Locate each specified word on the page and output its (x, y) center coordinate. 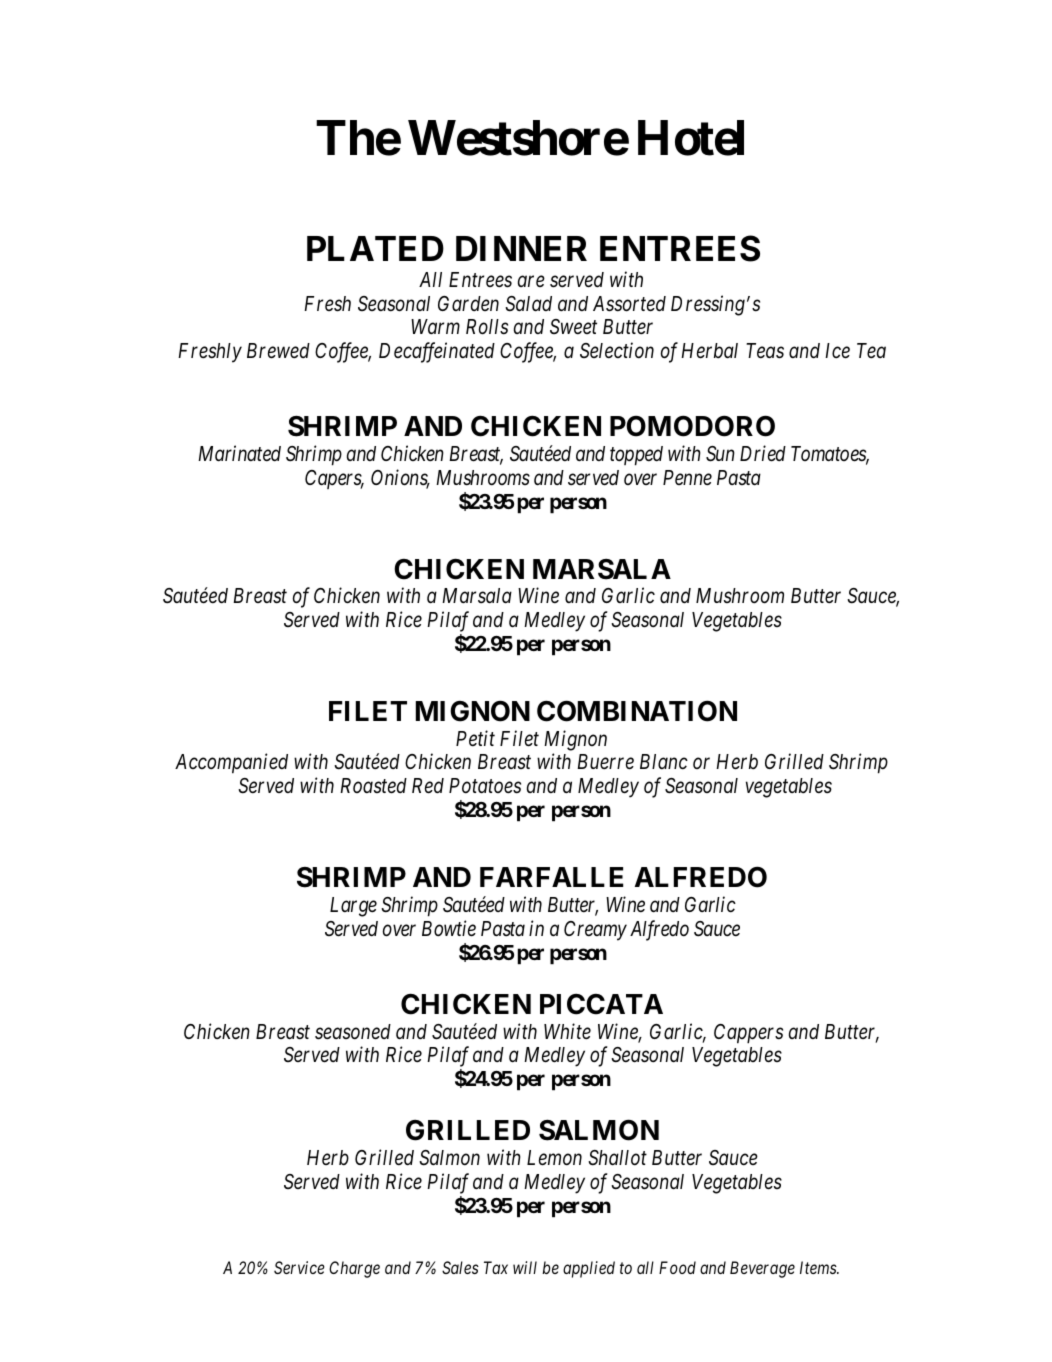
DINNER (521, 248)
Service (299, 1267)
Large (353, 907)
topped (636, 456)
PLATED (375, 248)
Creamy (595, 931)
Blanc (664, 762)
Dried (763, 453)
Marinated (239, 453)
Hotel (691, 138)
